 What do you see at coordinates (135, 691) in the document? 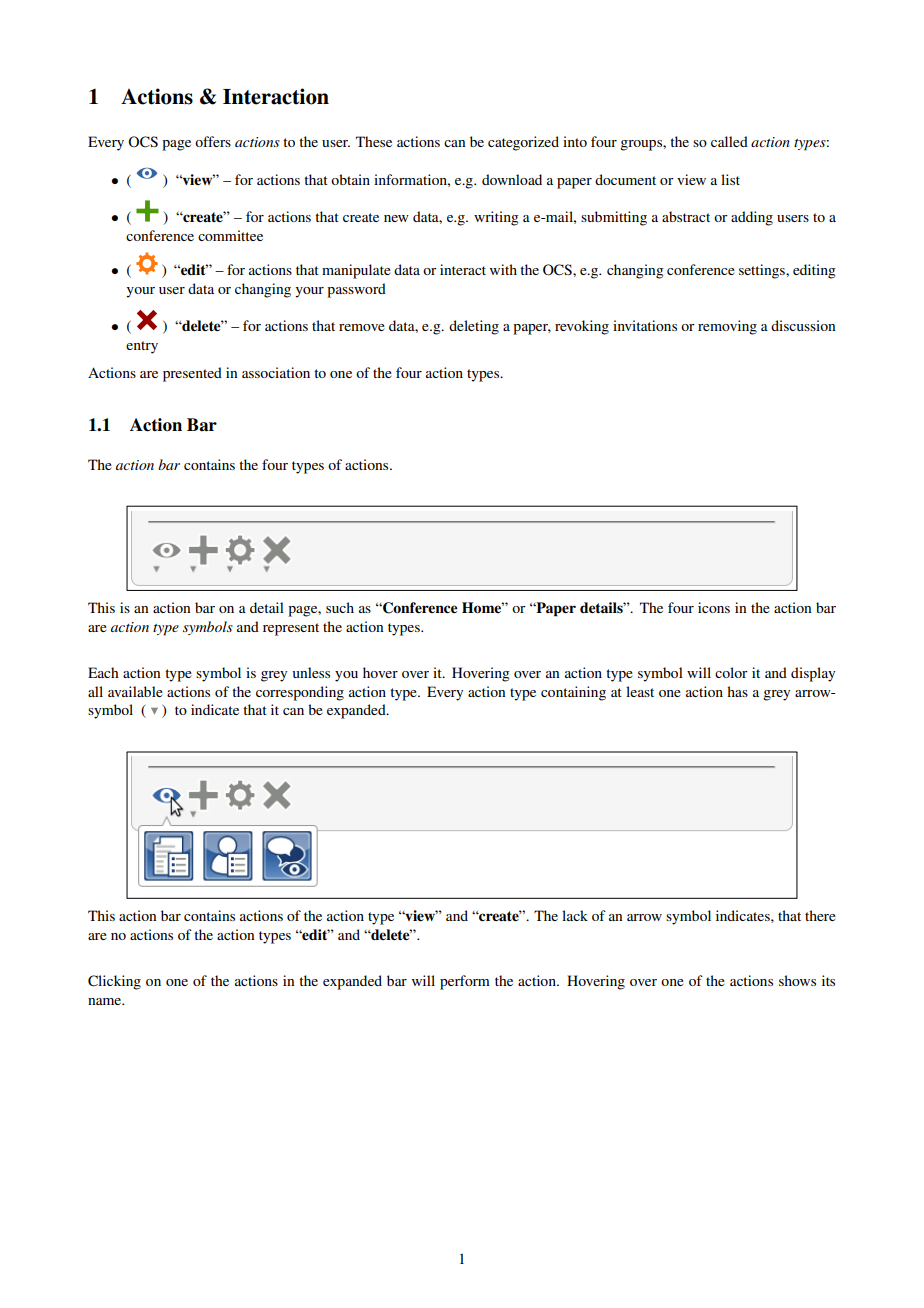
I see `available` at bounding box center [135, 691].
